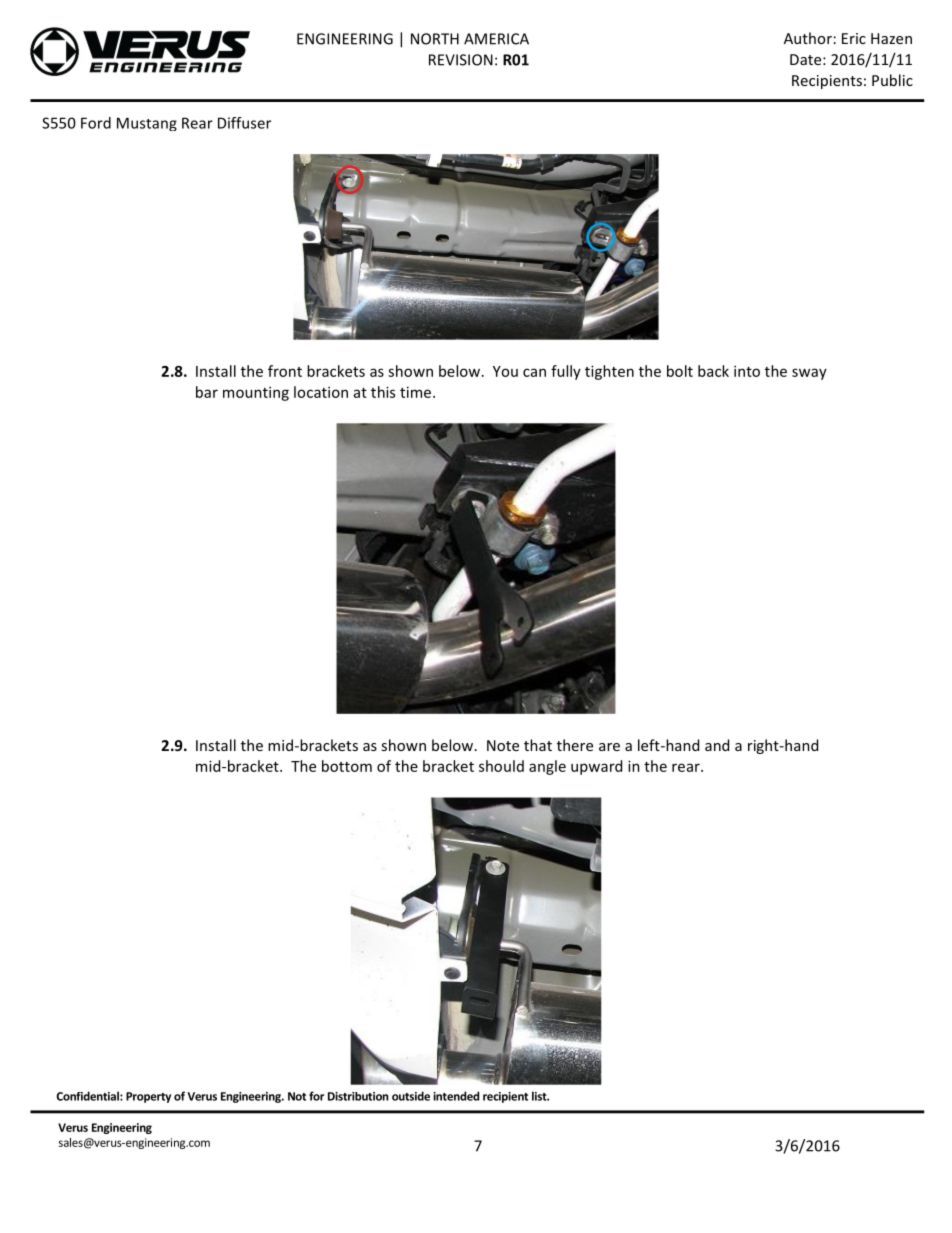  What do you see at coordinates (456, 1096) in the screenshot?
I see `intended` at bounding box center [456, 1096].
